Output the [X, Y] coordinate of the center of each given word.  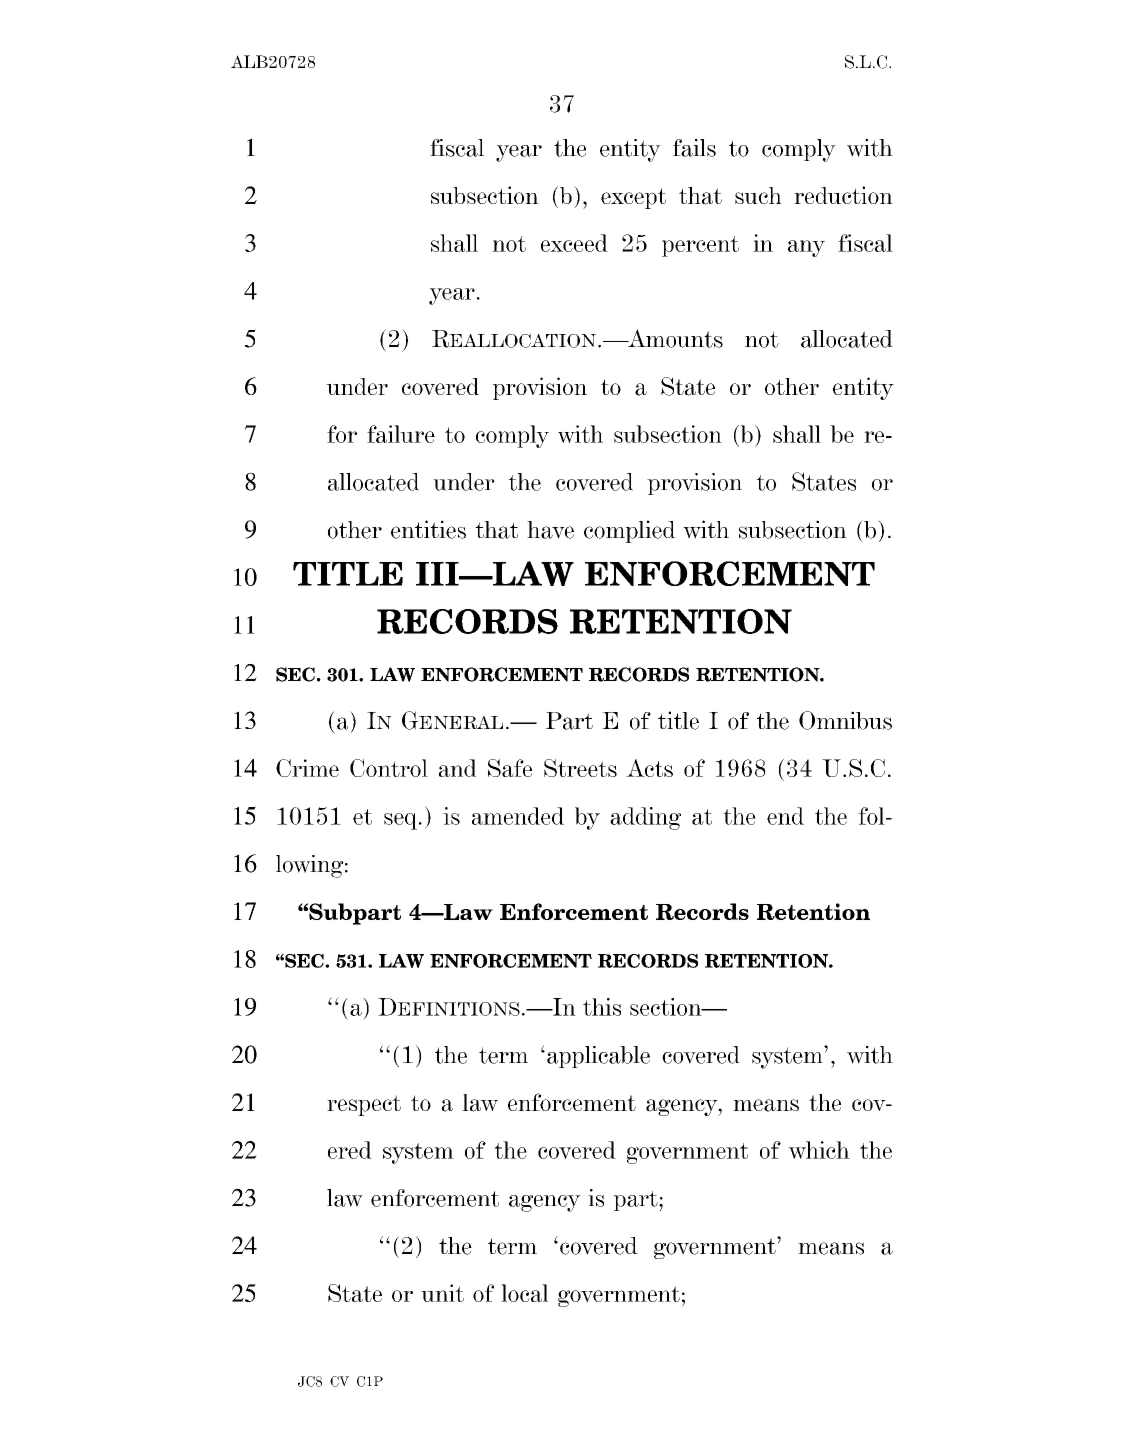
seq [402, 821]
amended [518, 816]
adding [645, 818]
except [633, 198]
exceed [574, 243]
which [819, 1150]
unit [442, 1293]
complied [629, 531]
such [758, 195]
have [550, 530]
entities [428, 529]
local [524, 1293]
